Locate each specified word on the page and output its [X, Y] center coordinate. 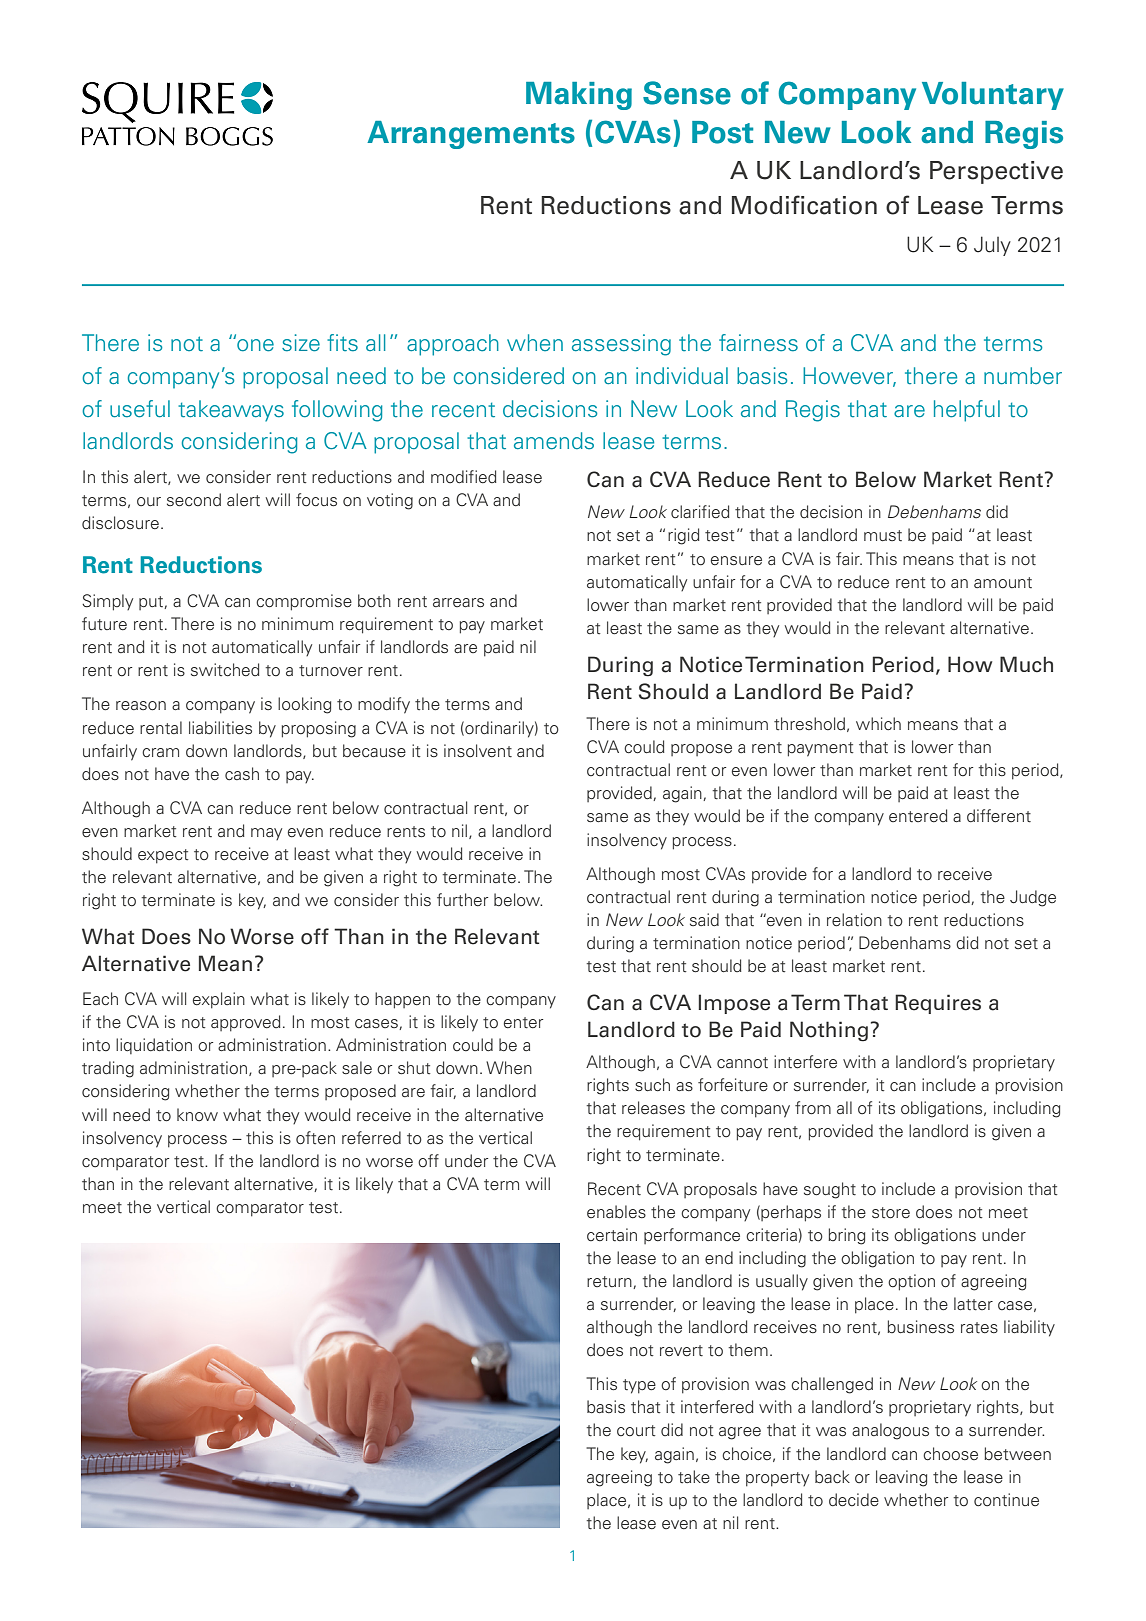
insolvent [478, 751]
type [639, 1386]
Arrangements [471, 135]
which [878, 723]
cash [242, 773]
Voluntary [993, 96]
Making [579, 96]
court [636, 1431]
